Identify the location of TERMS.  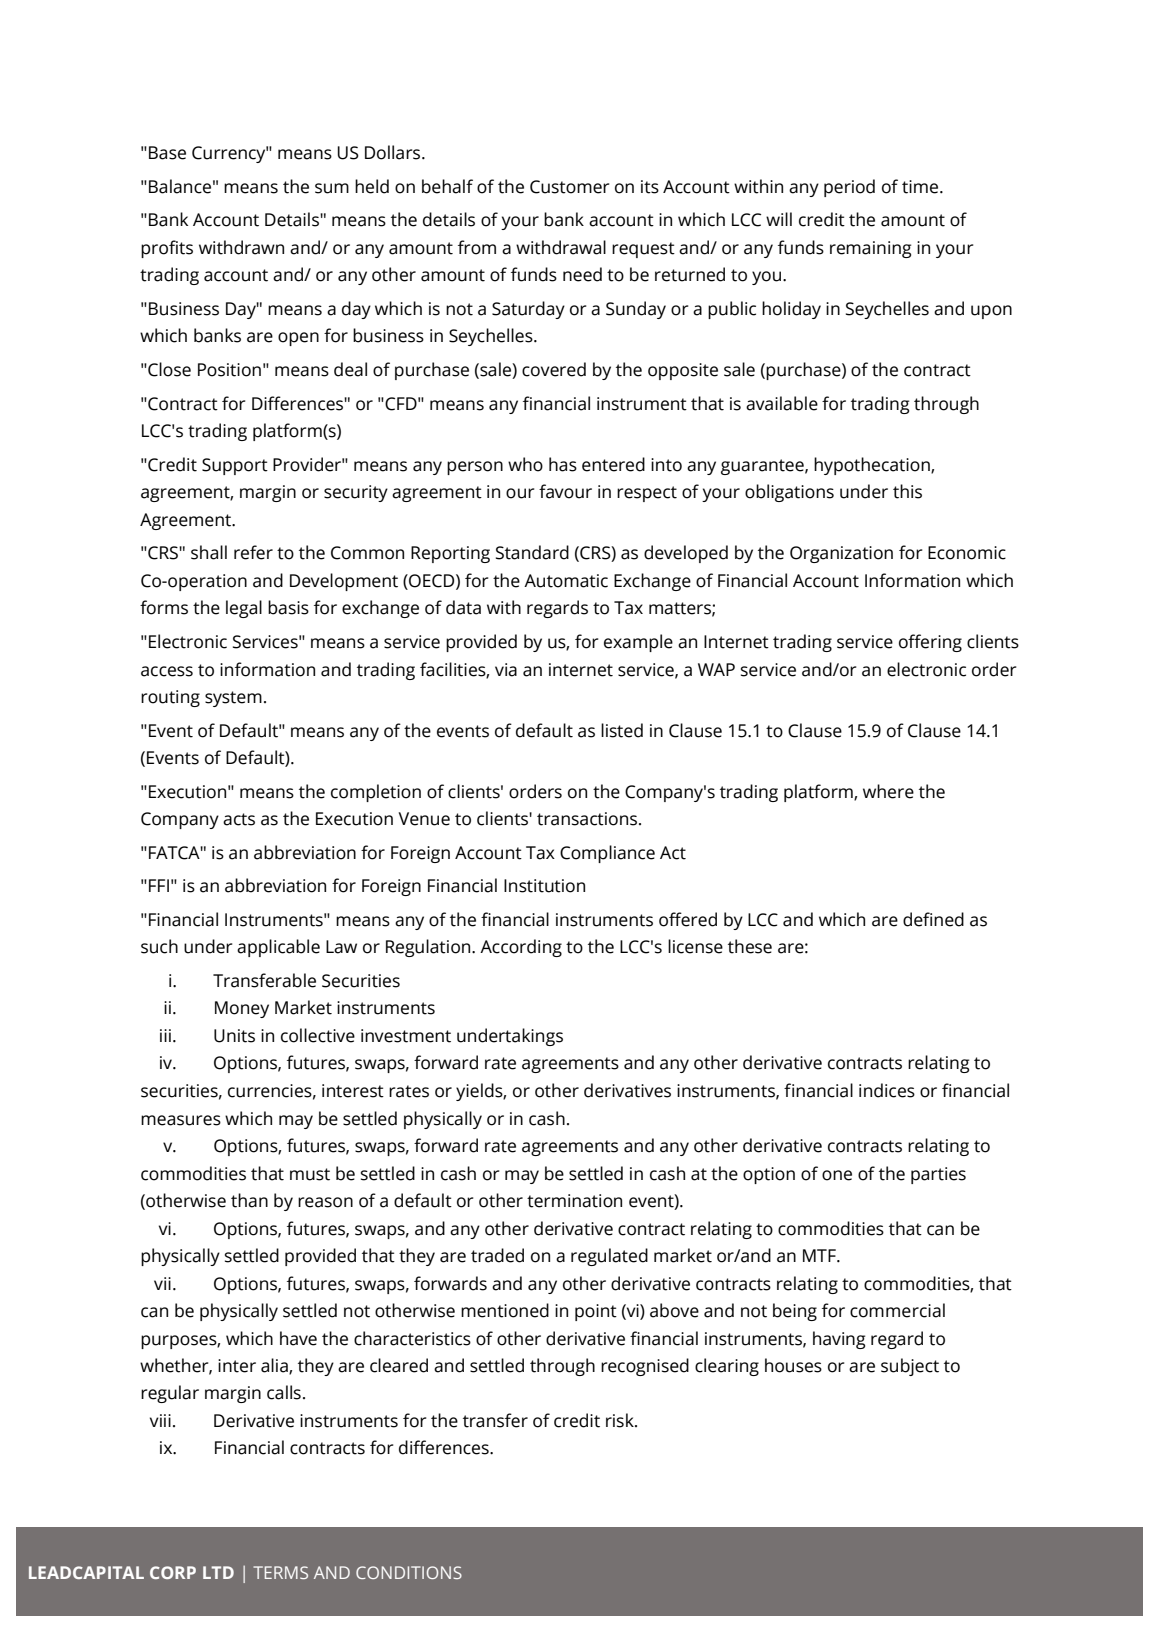
(280, 1572).
